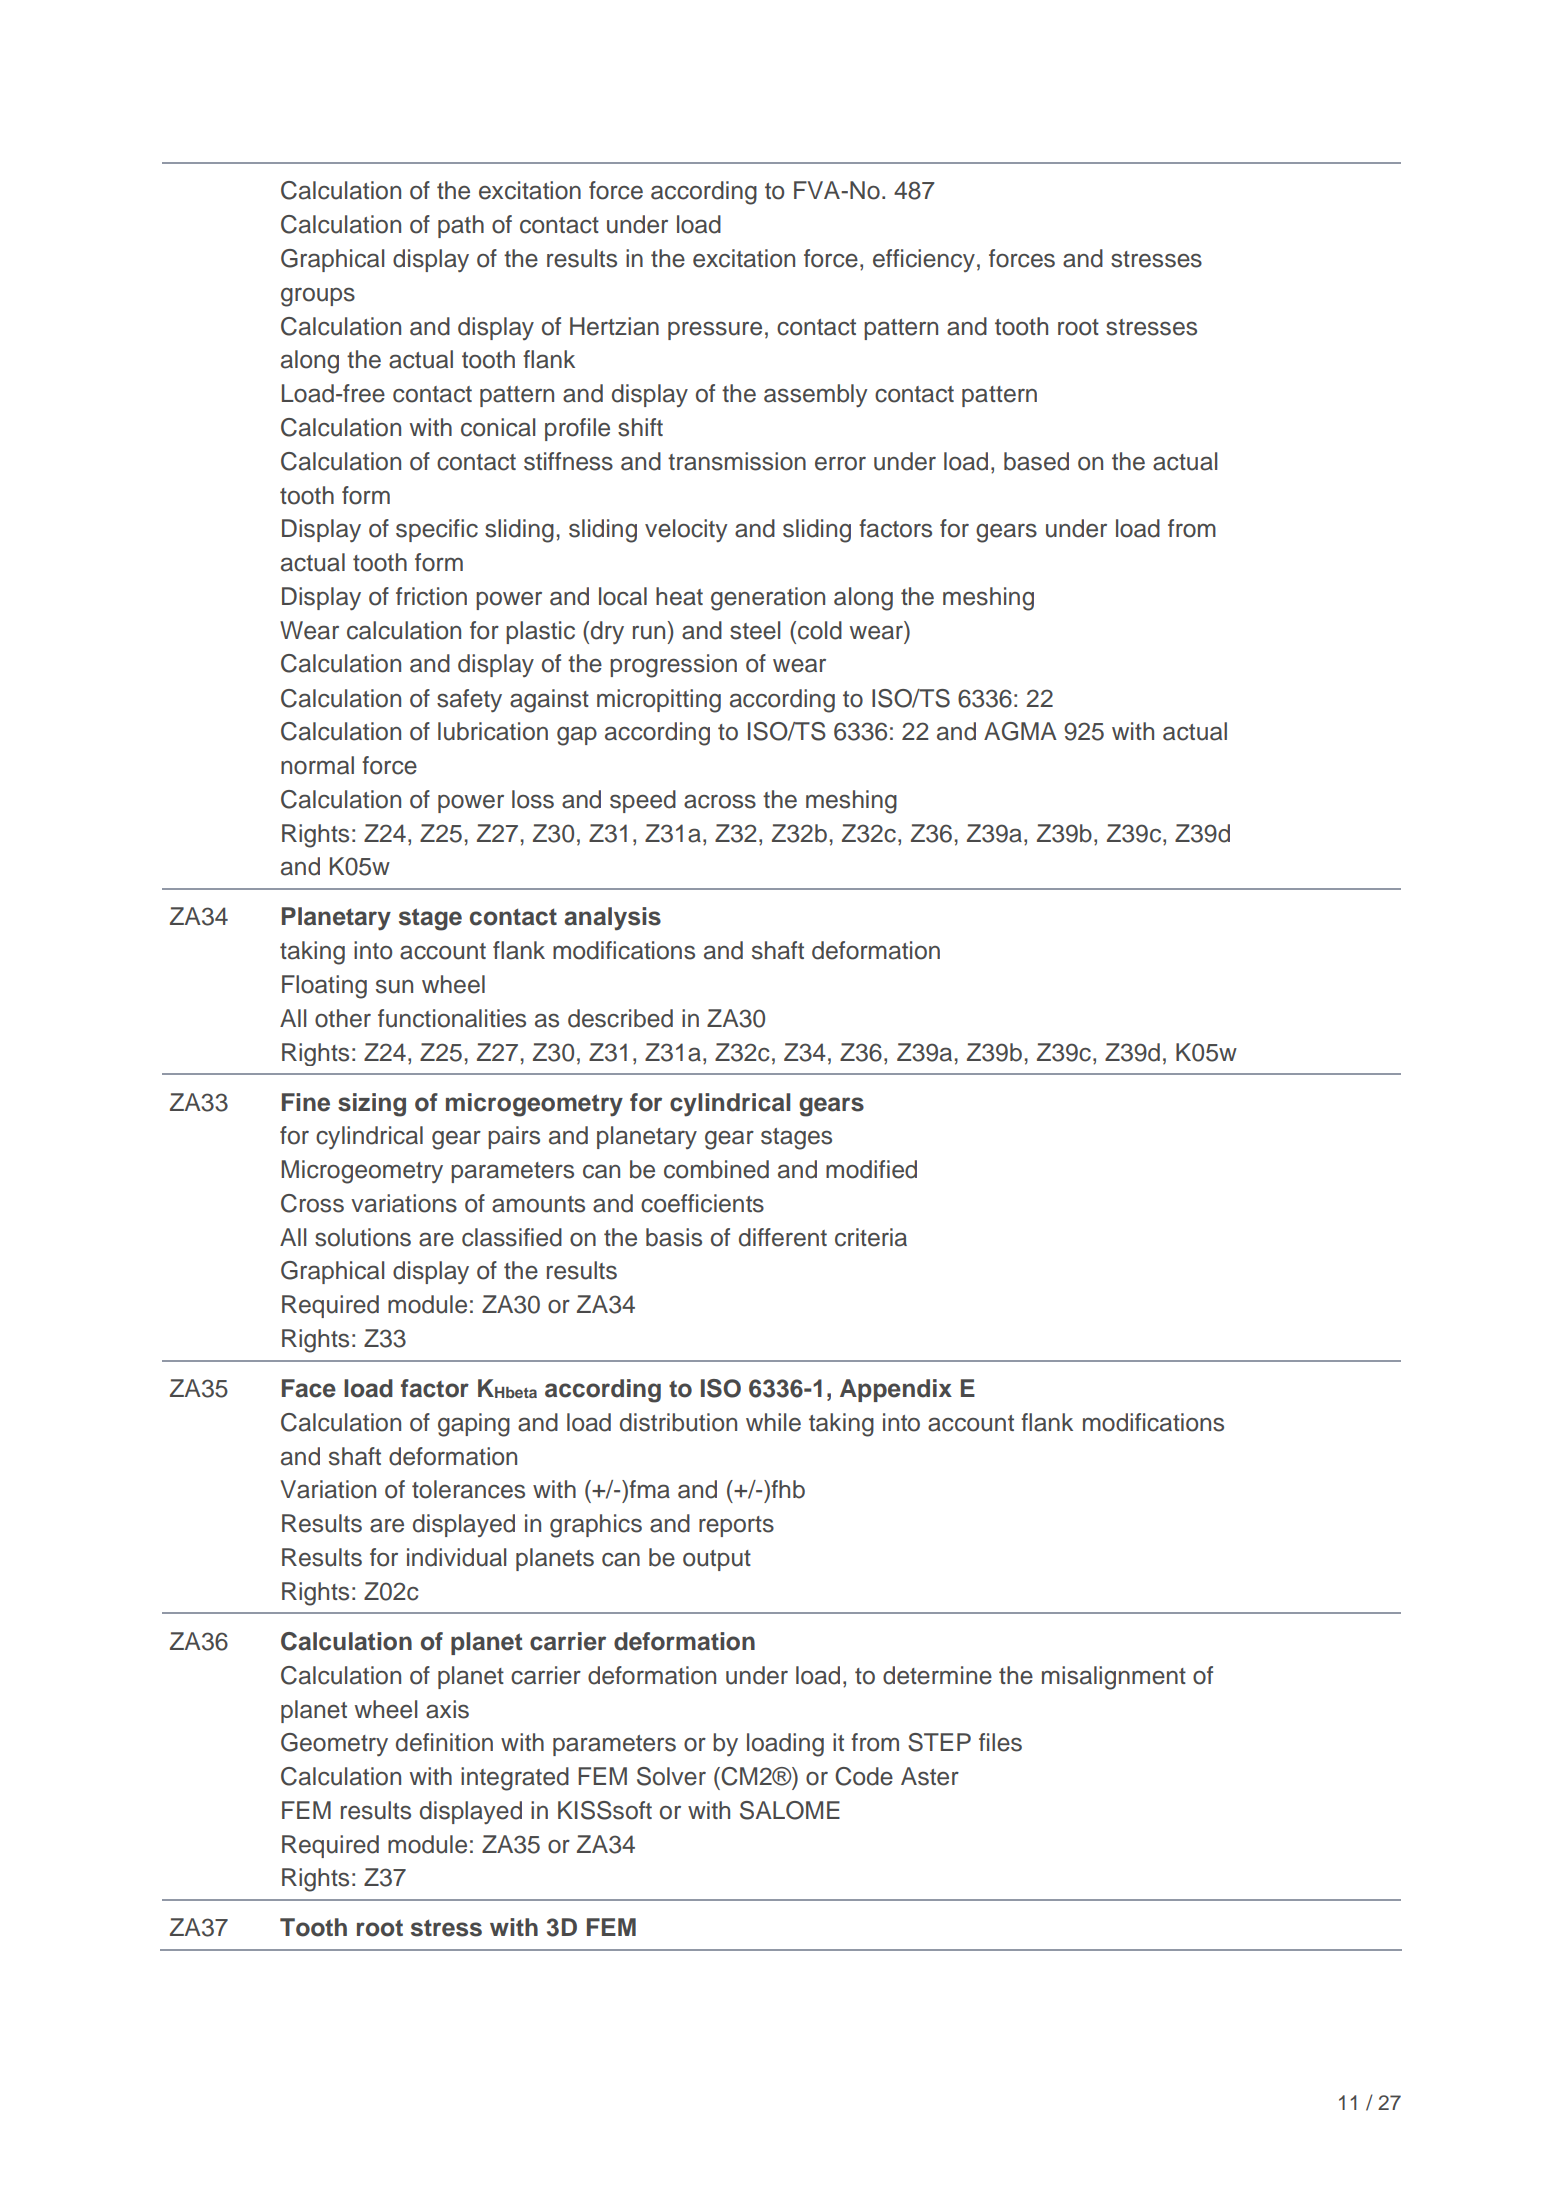 Image resolution: width=1548 pixels, height=2189 pixels. What do you see at coordinates (924, 260) in the screenshot?
I see `efficiency` at bounding box center [924, 260].
